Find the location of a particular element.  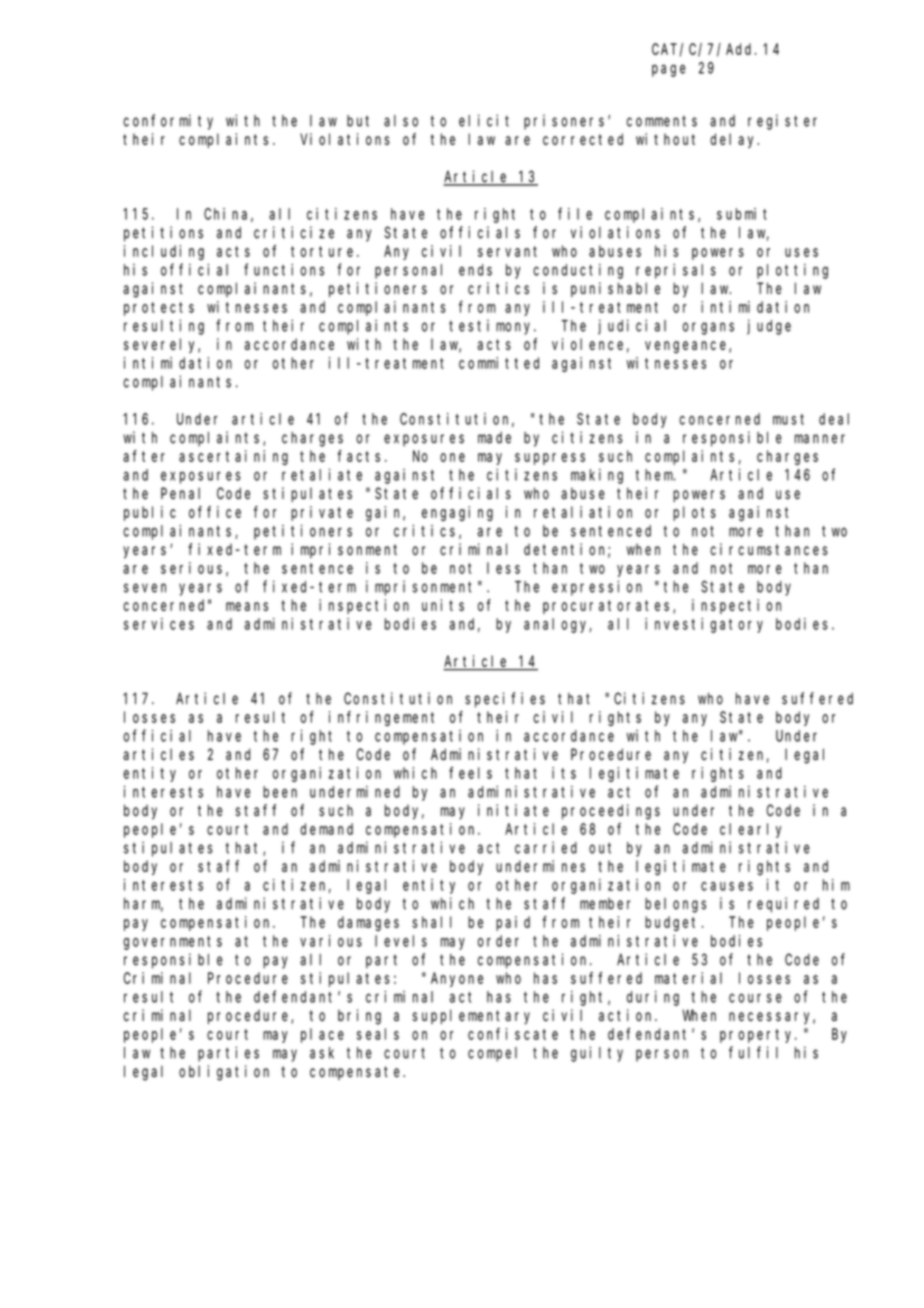

made is located at coordinates (494, 438).
